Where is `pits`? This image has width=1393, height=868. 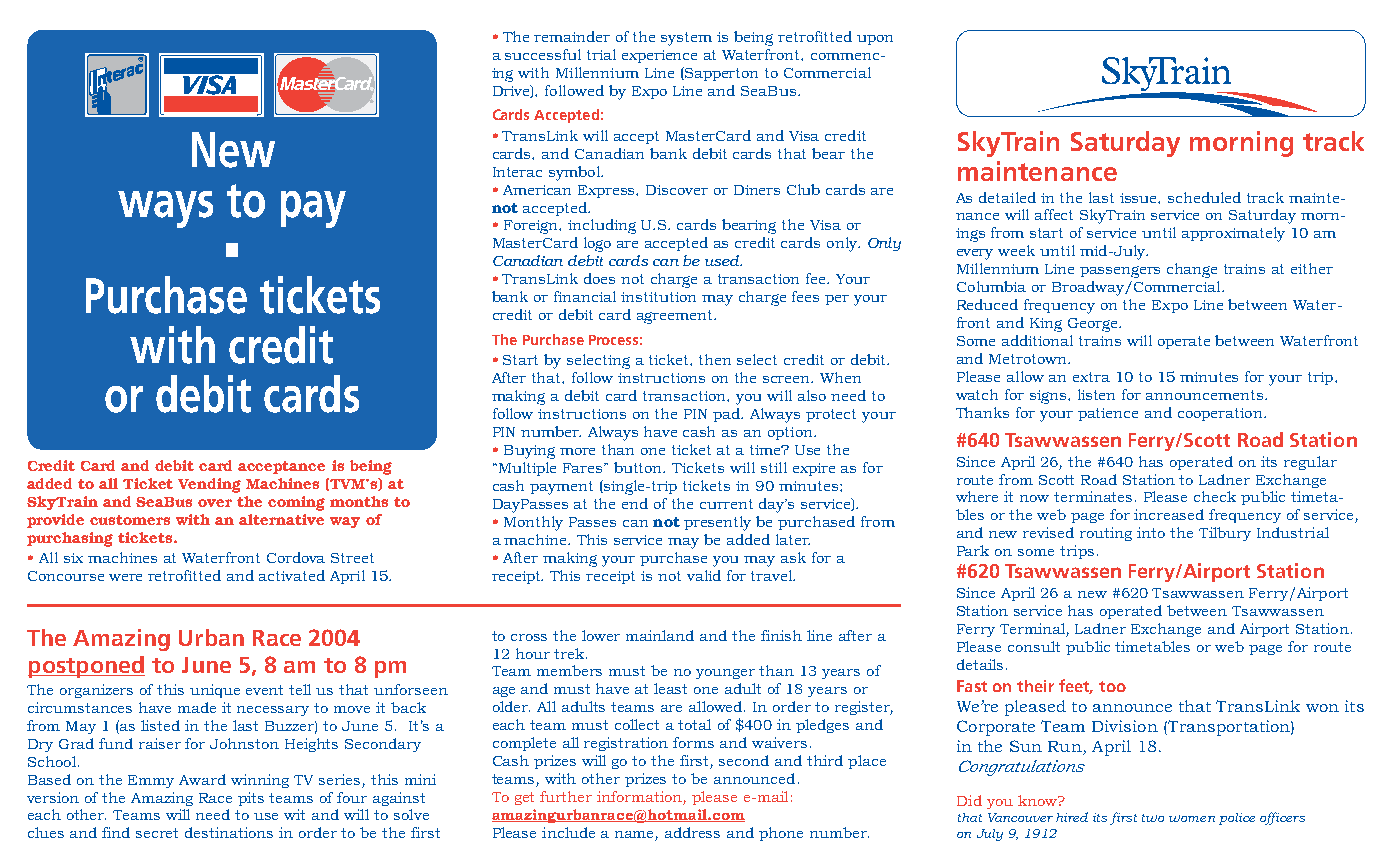 pits is located at coordinates (251, 799).
